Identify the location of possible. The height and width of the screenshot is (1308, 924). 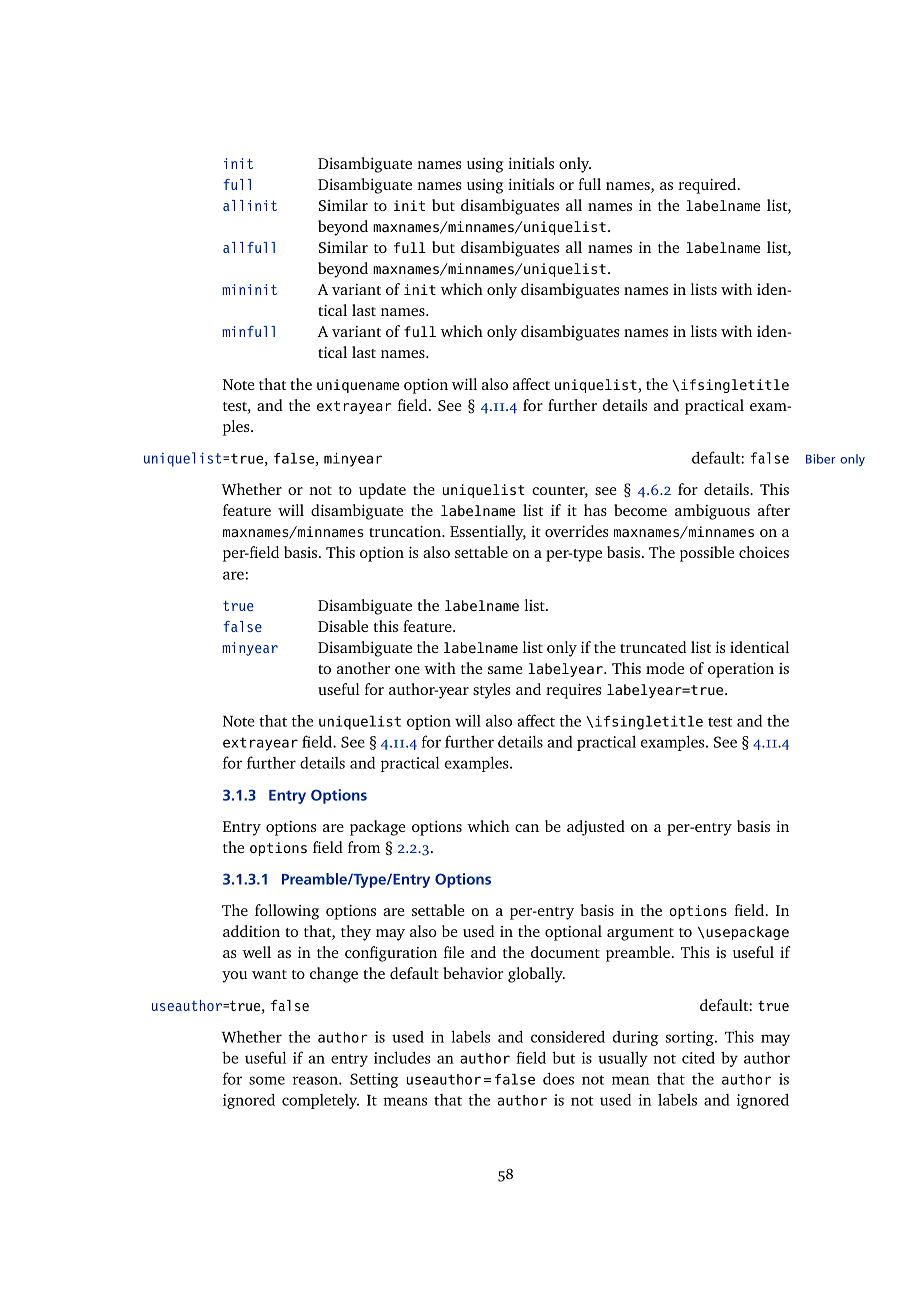
(707, 554).
